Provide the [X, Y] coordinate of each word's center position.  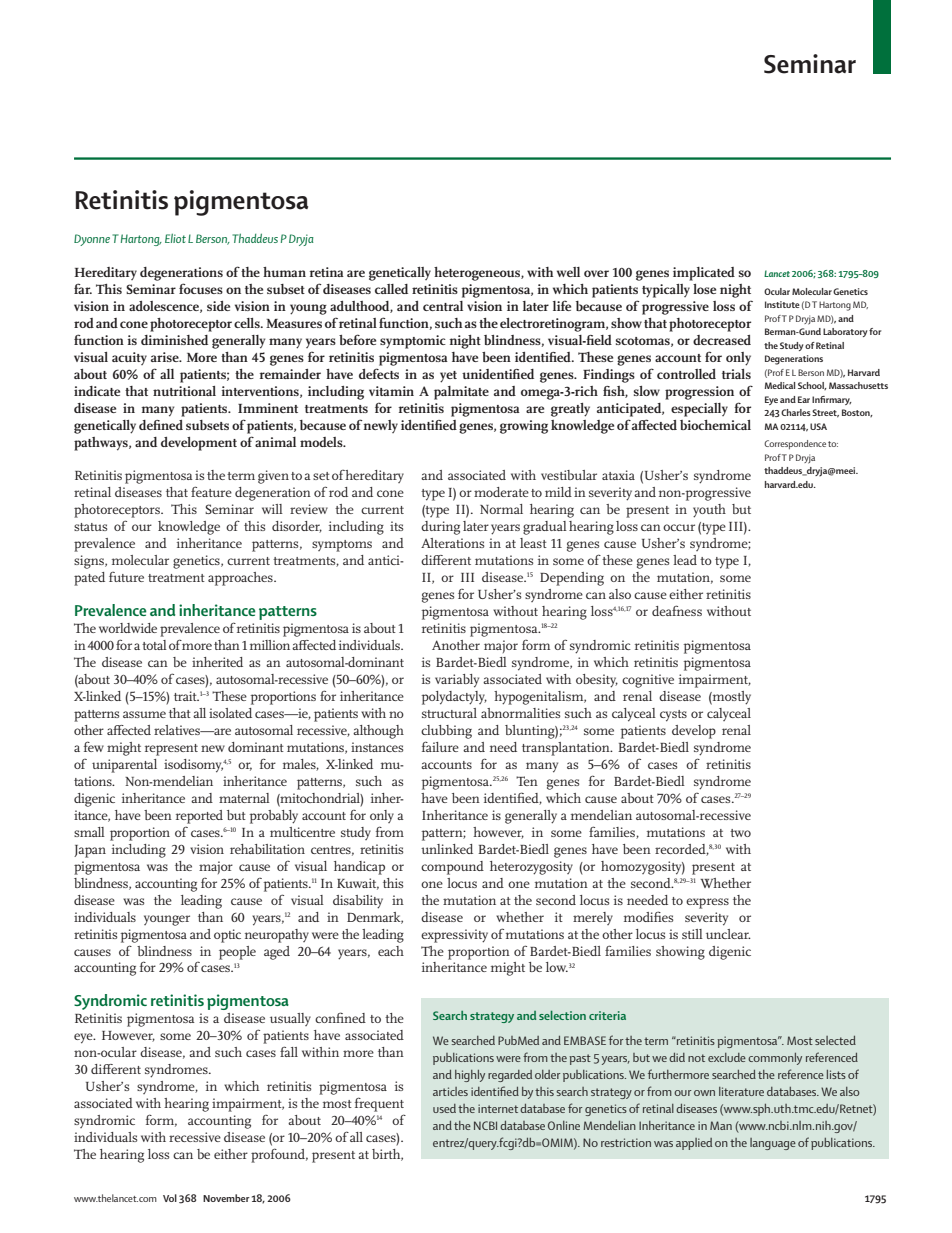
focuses [201, 288]
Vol [170, 1198]
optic [227, 936]
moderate [501, 492]
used [444, 1108]
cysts [673, 716]
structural [449, 713]
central [443, 306]
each [391, 951]
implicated [704, 274]
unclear [728, 934]
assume [144, 714]
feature [211, 491]
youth [709, 511]
